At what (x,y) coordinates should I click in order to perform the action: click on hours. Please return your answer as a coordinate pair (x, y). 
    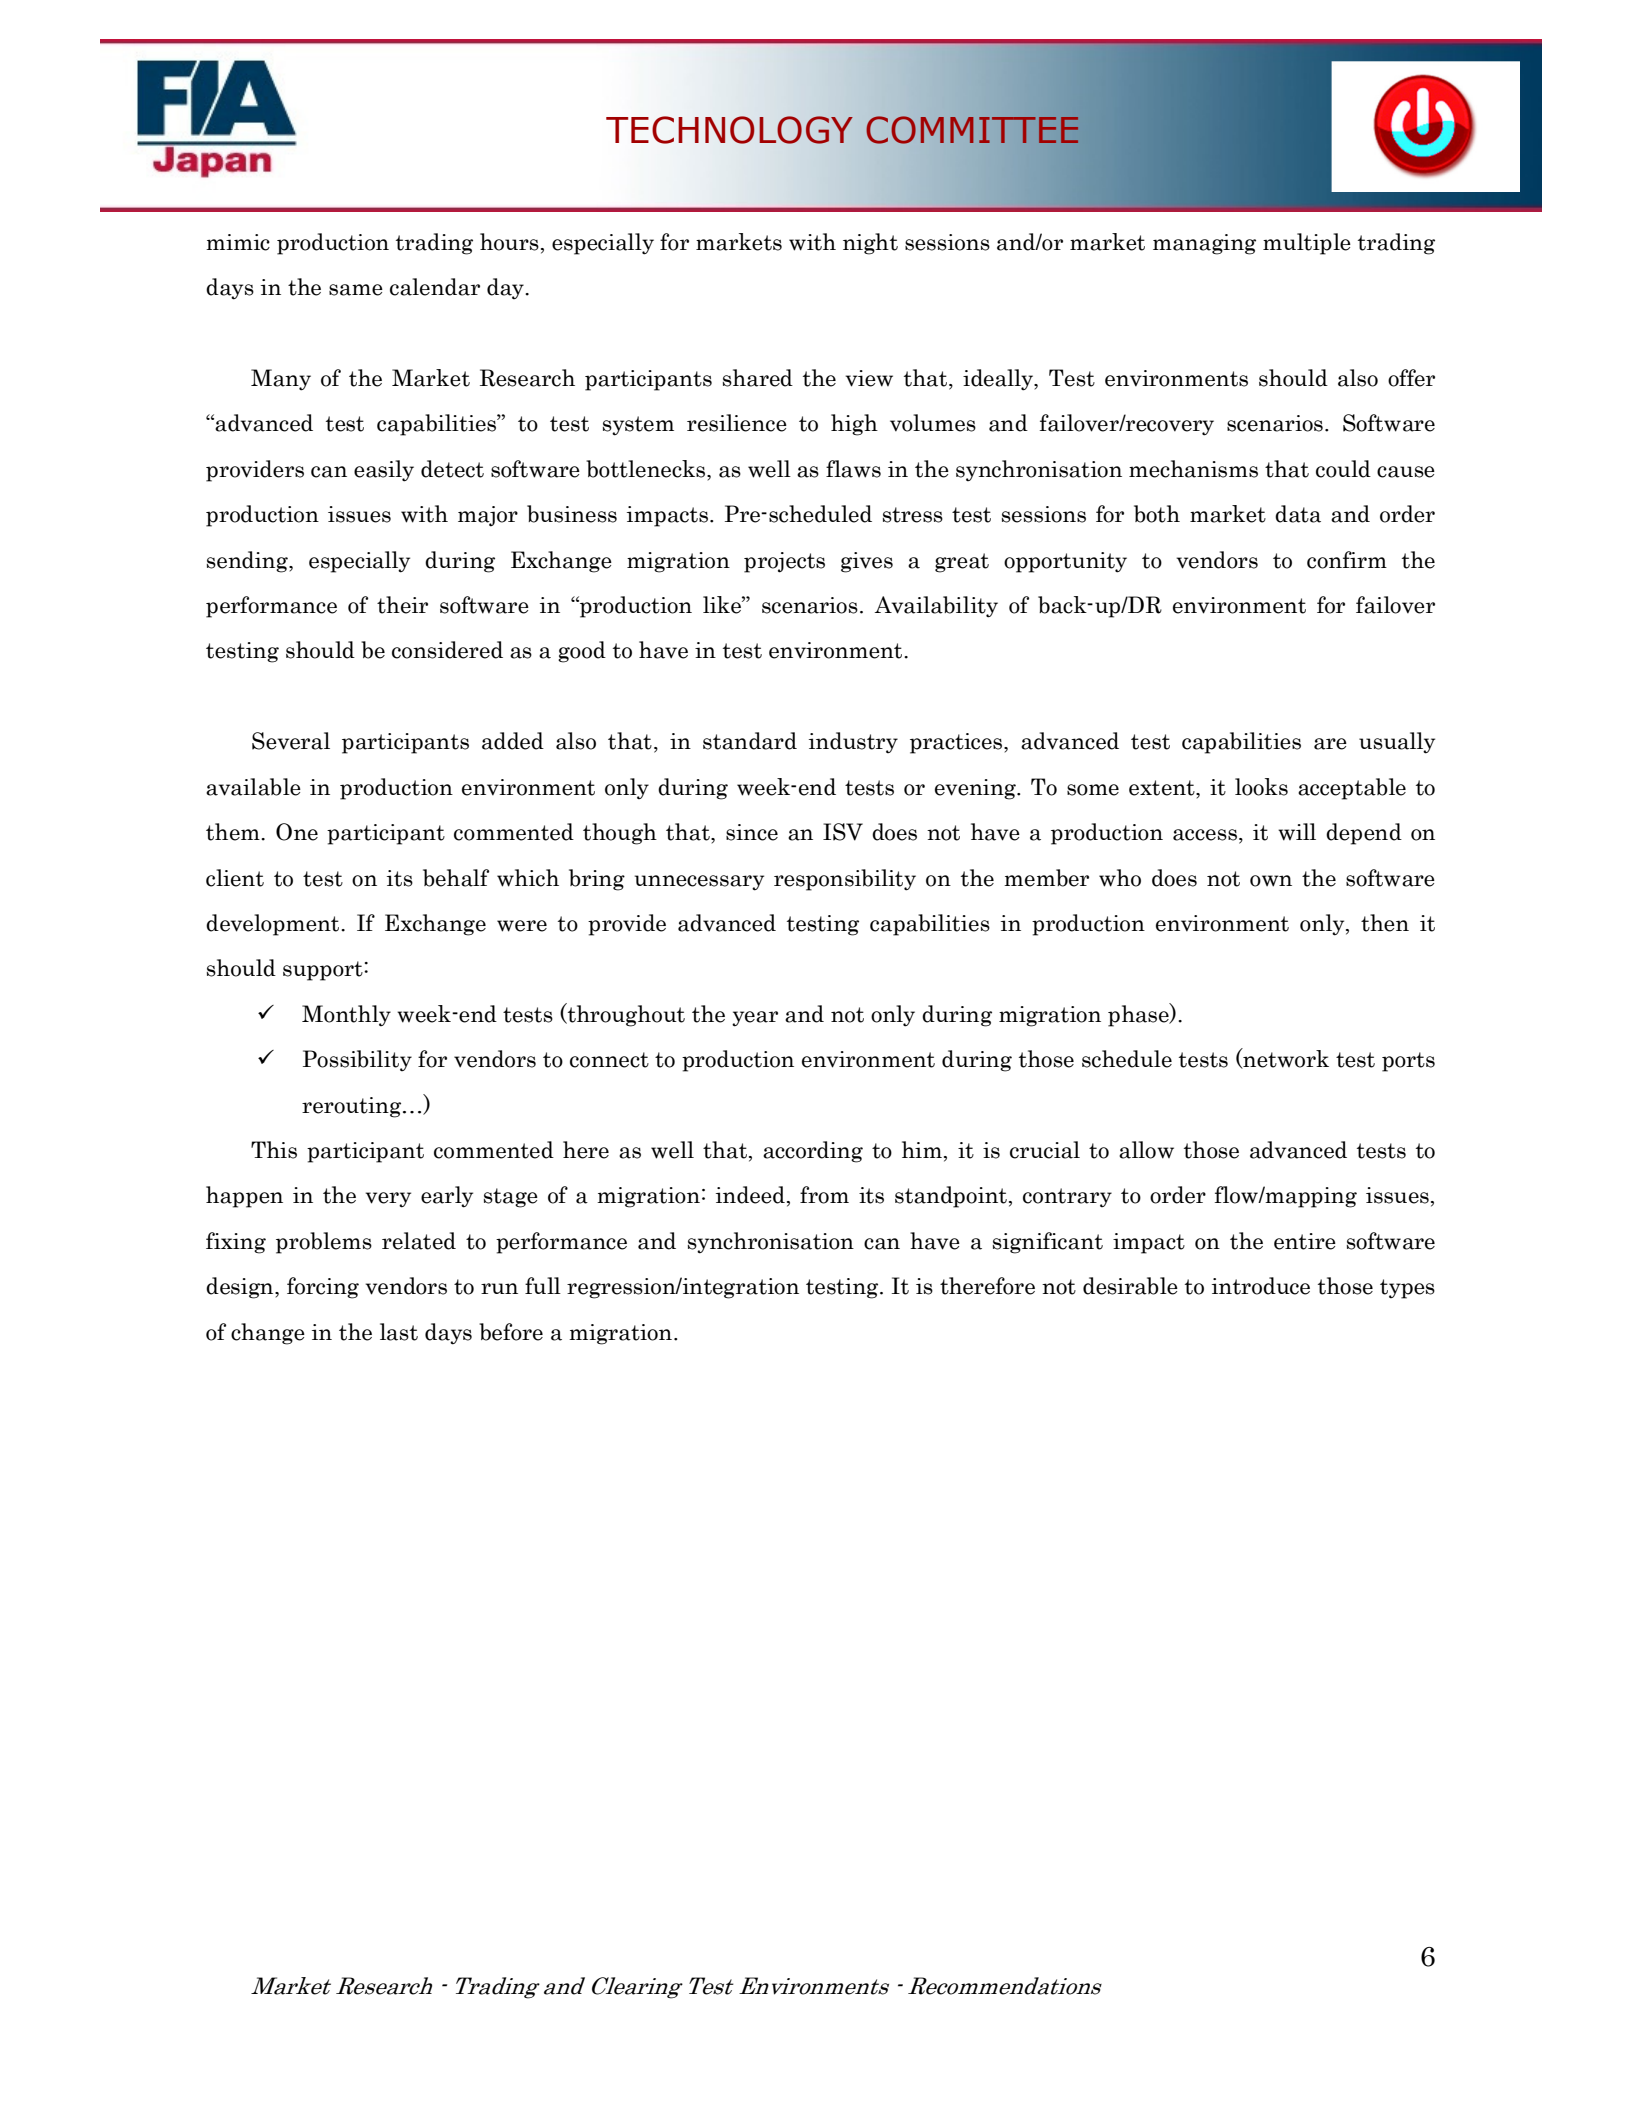
    Looking at the image, I should click on (509, 242).
